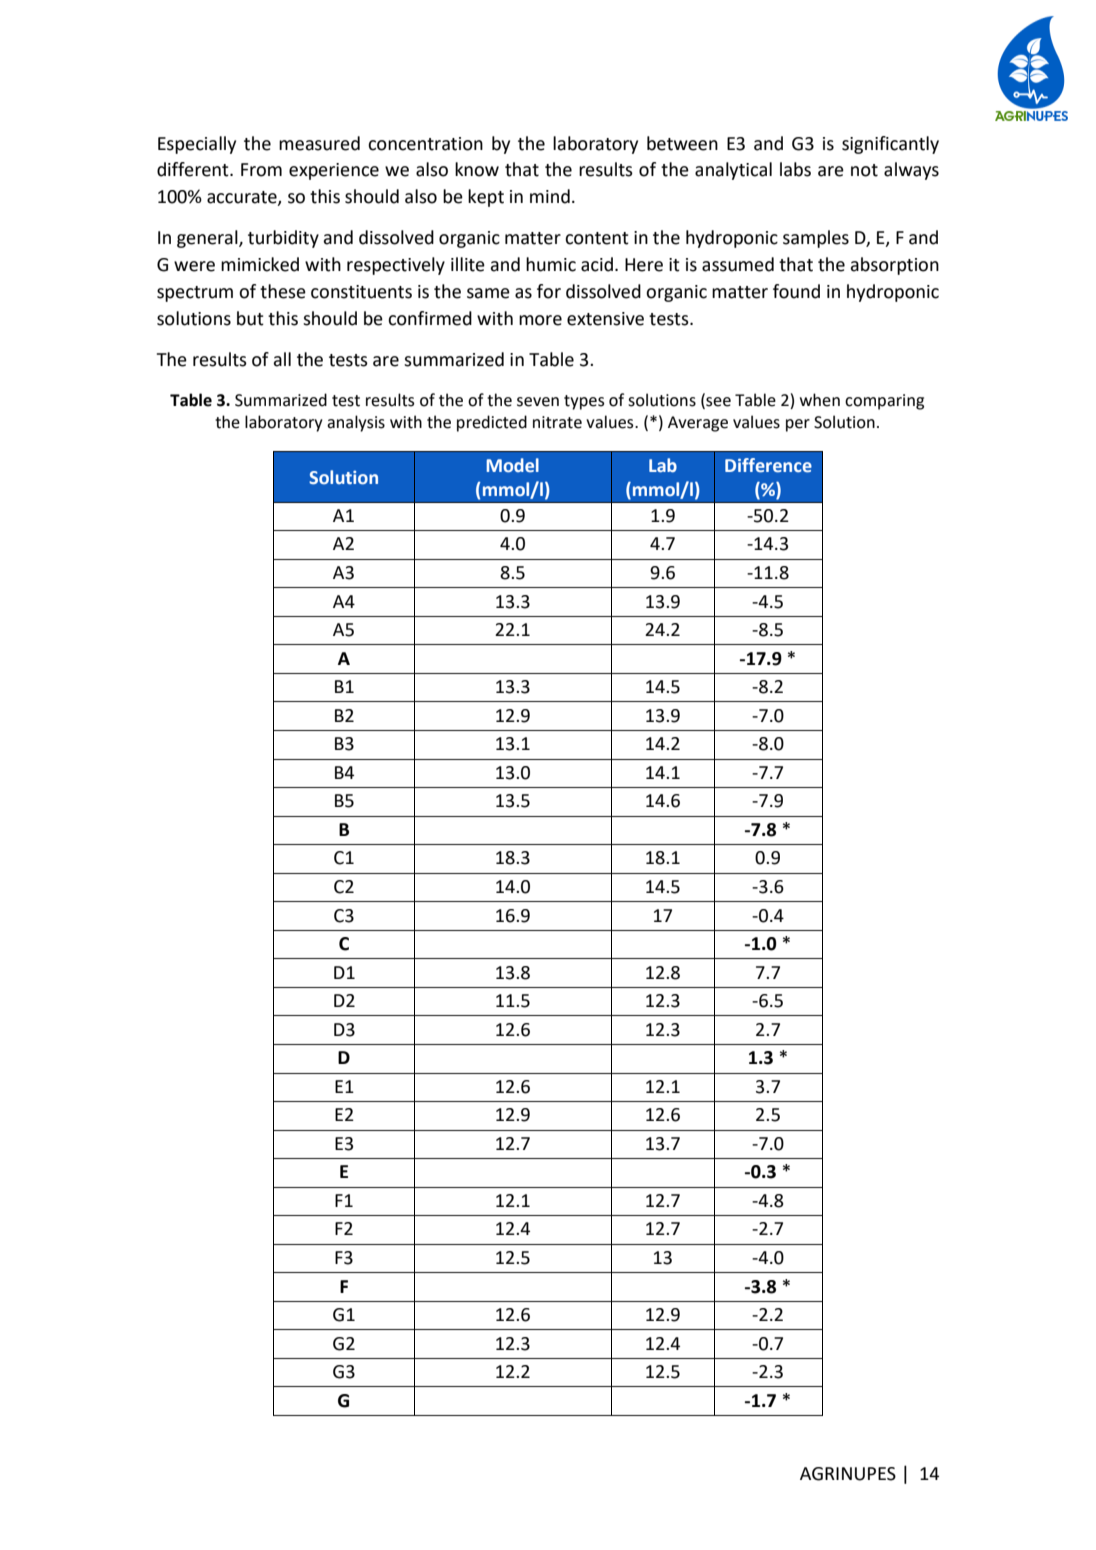  What do you see at coordinates (283, 239) in the screenshot?
I see `turbidity` at bounding box center [283, 239].
